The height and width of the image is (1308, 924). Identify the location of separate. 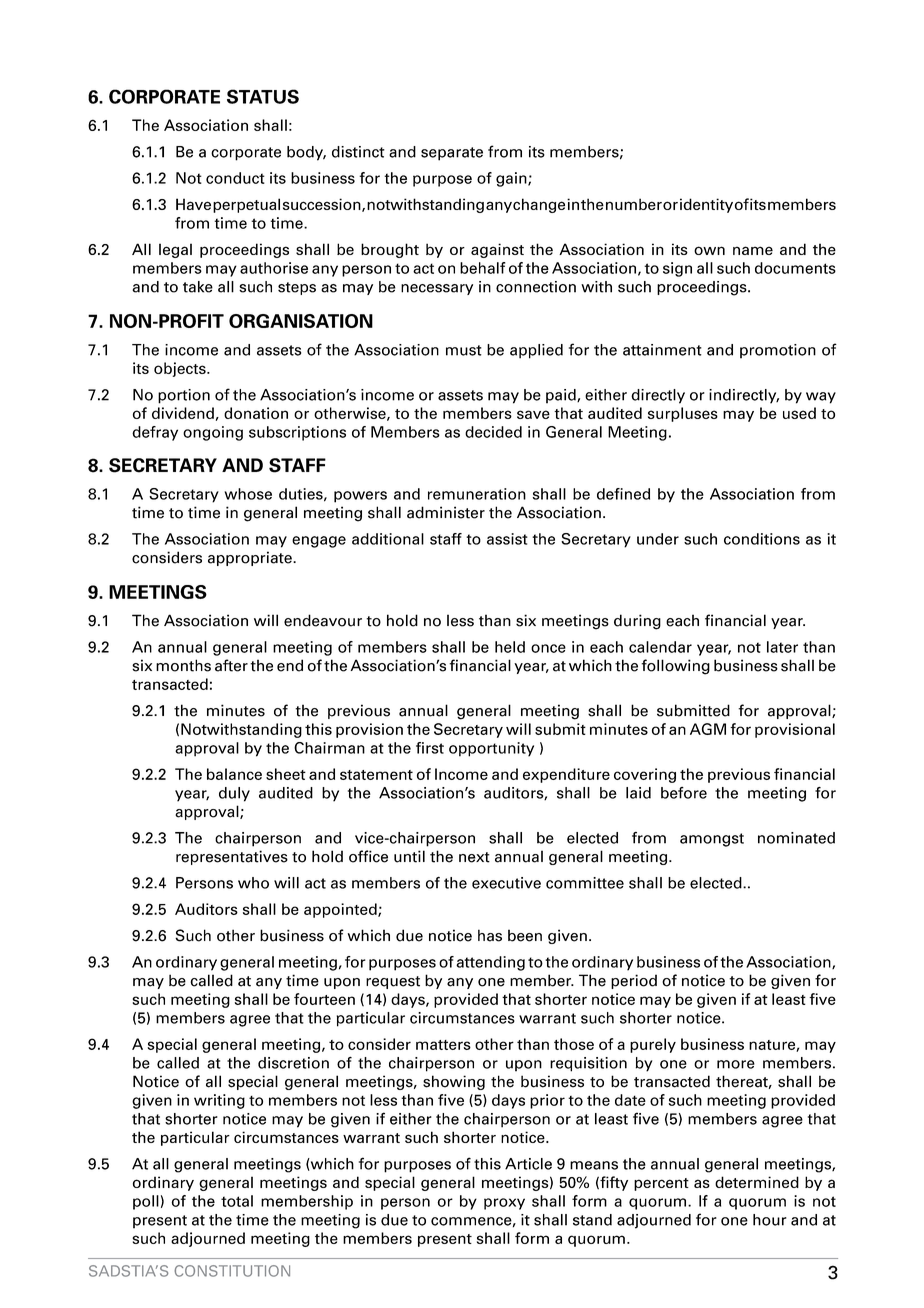
(452, 154).
